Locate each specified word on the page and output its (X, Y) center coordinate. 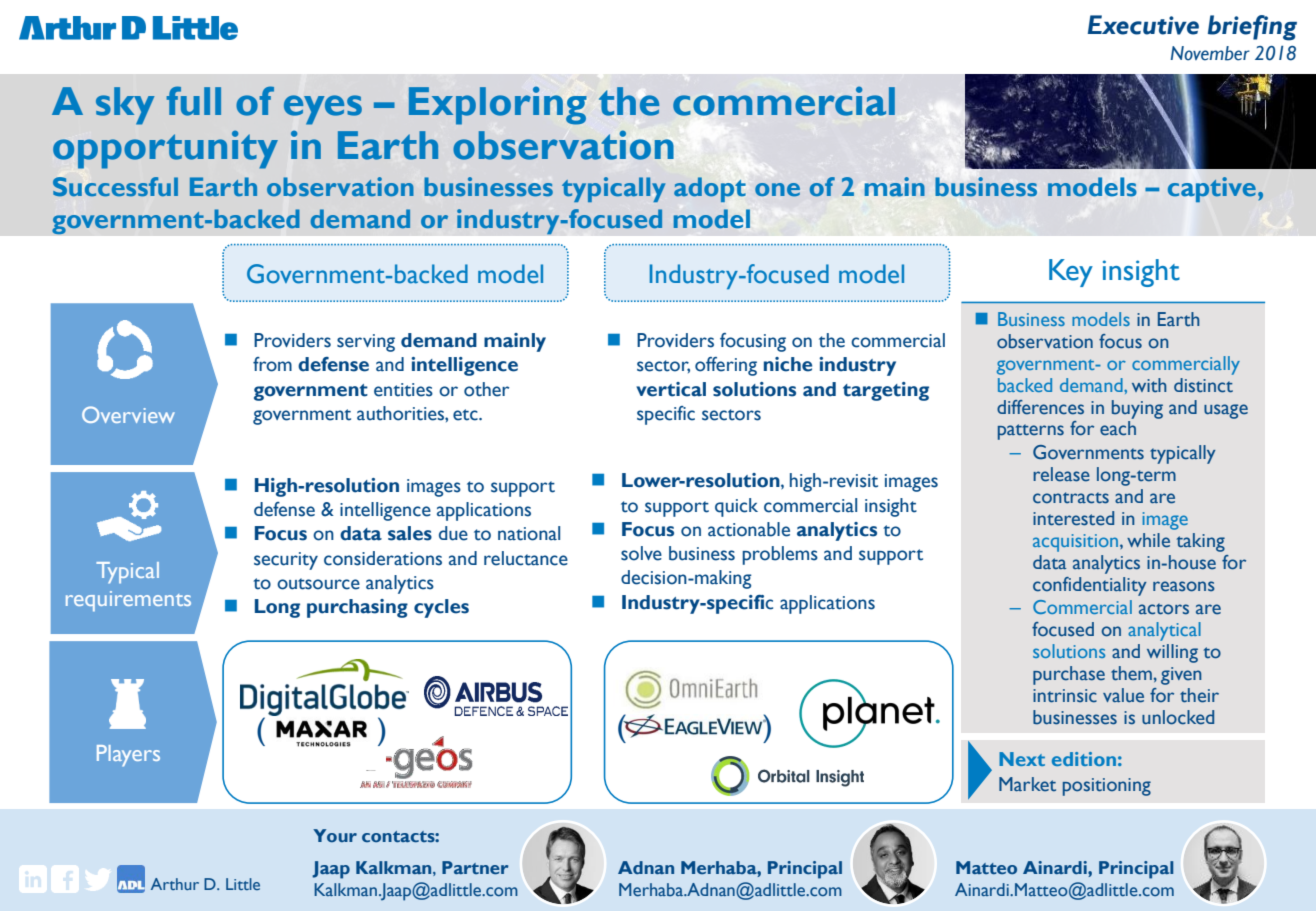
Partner (475, 868)
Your (335, 835)
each (1118, 428)
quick (736, 507)
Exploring (498, 106)
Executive (1143, 25)
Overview (128, 414)
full (194, 101)
